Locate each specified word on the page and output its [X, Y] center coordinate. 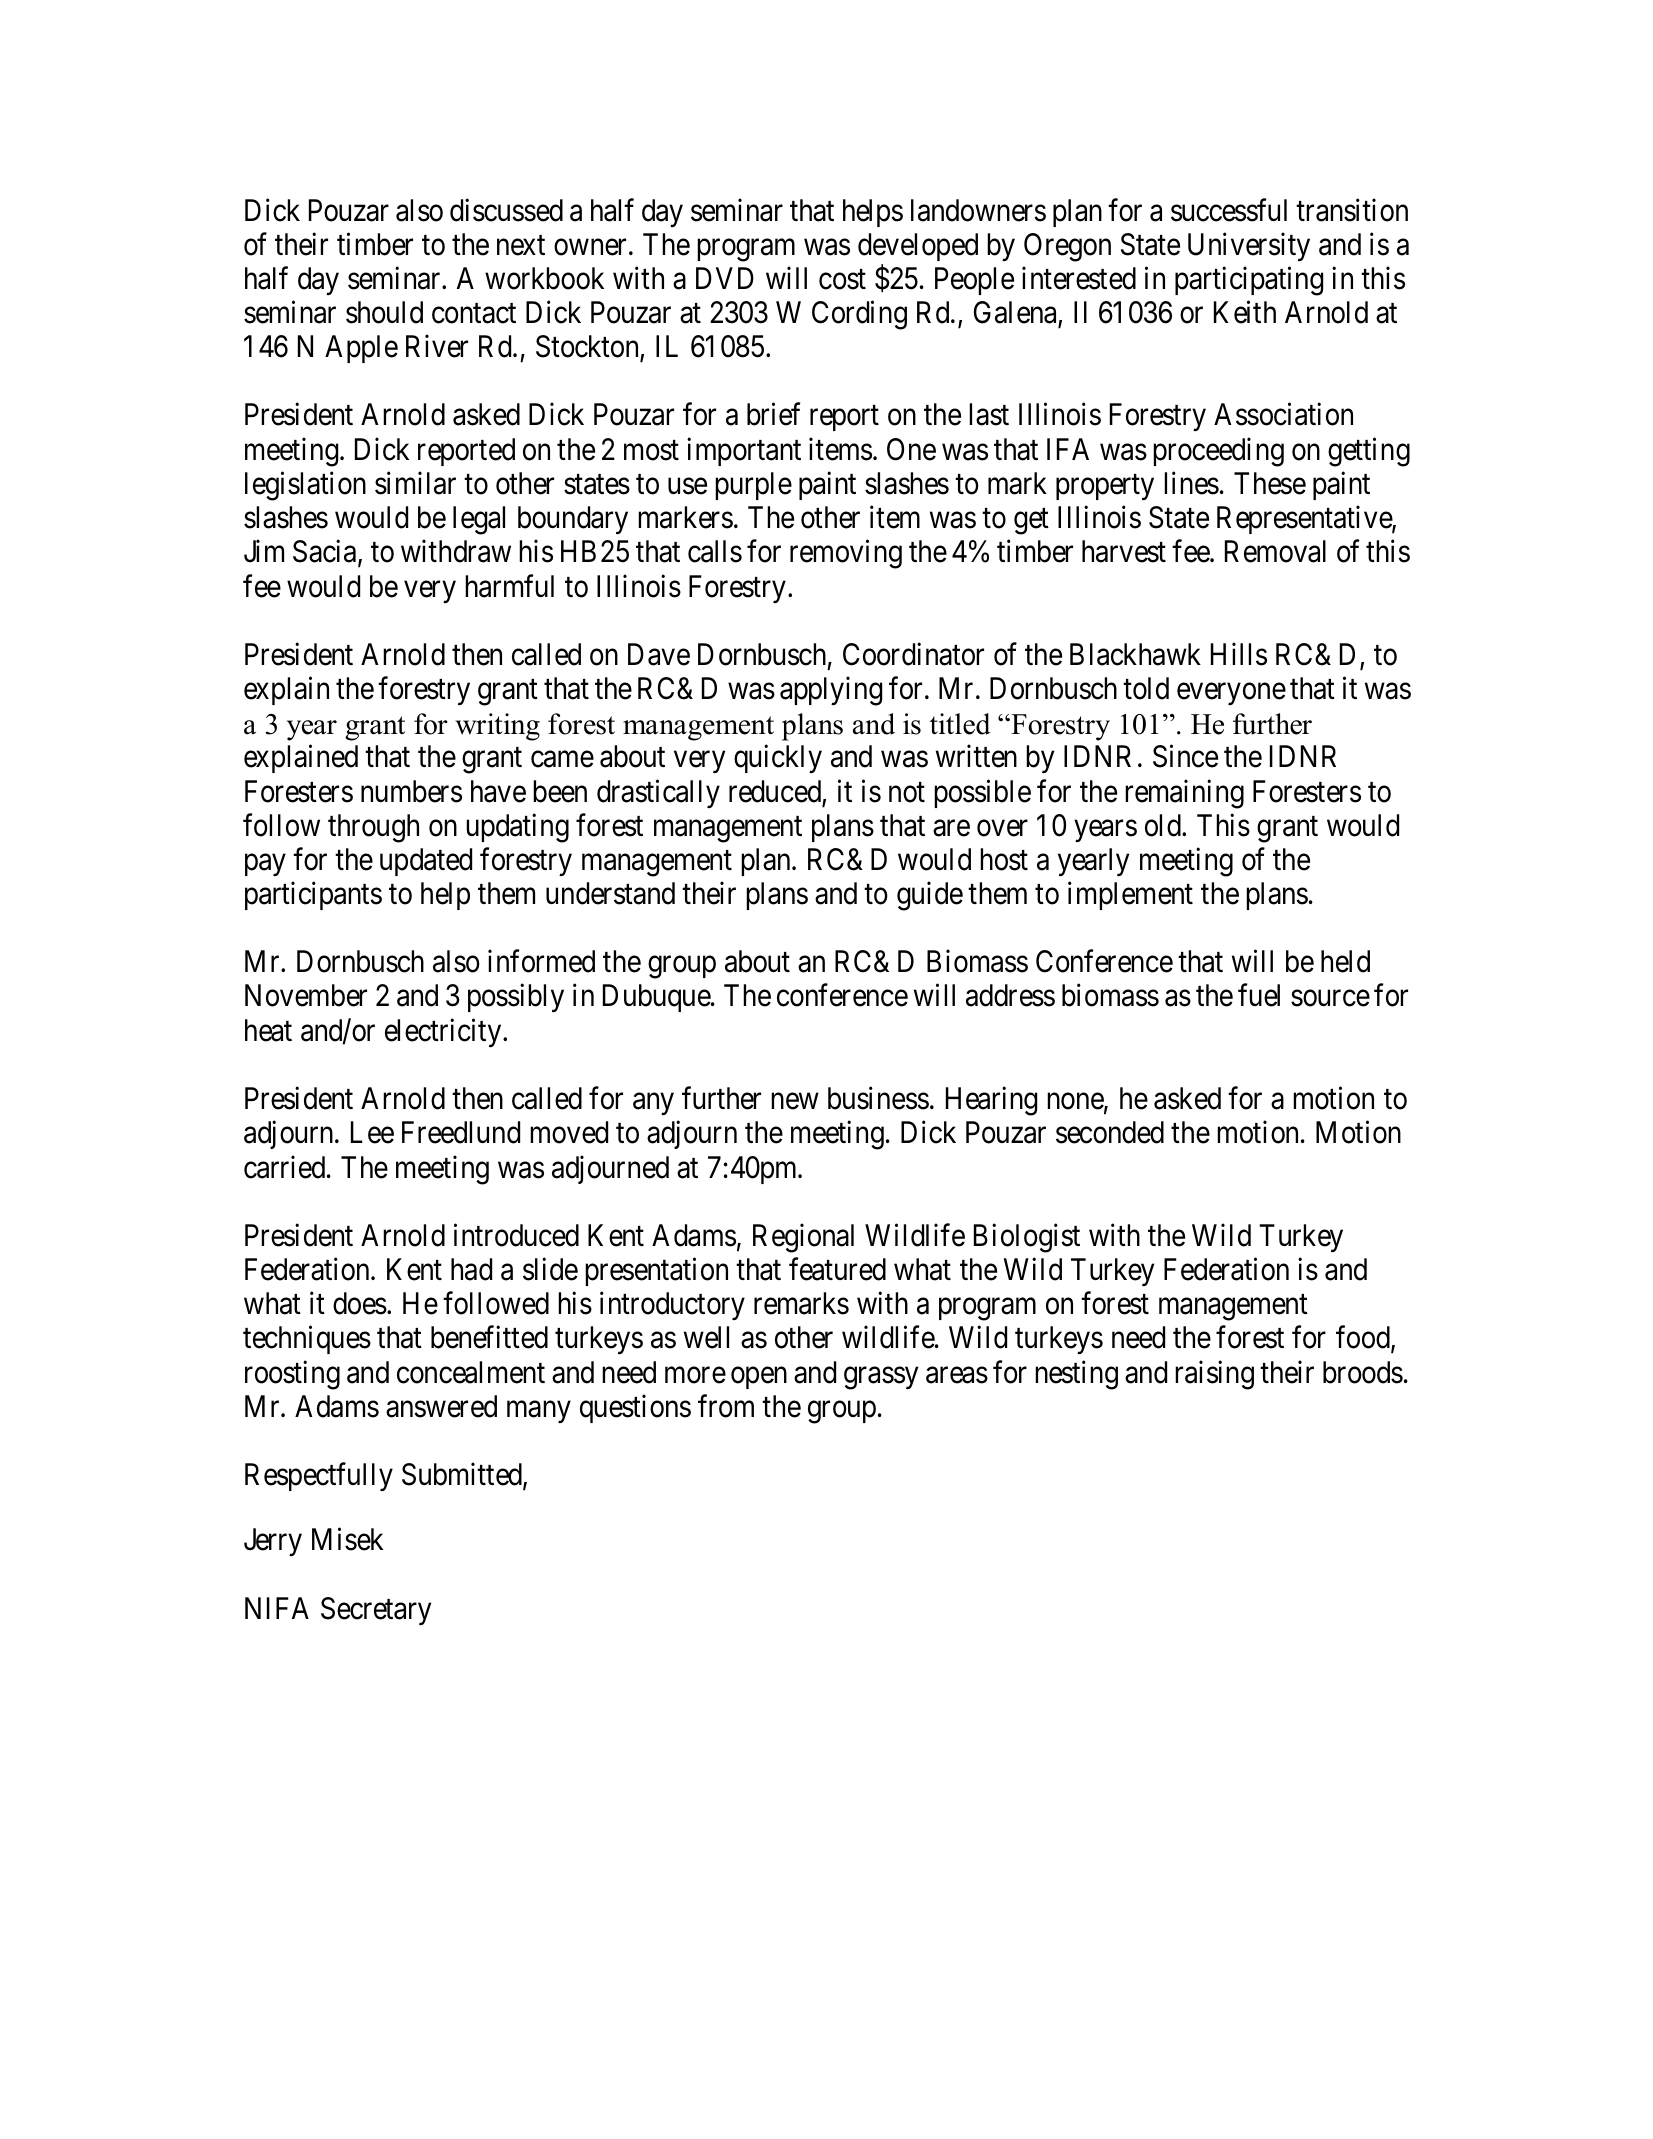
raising [1214, 1375]
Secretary [376, 1611]
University [1249, 247]
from [726, 1406]
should [384, 312]
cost [842, 279]
